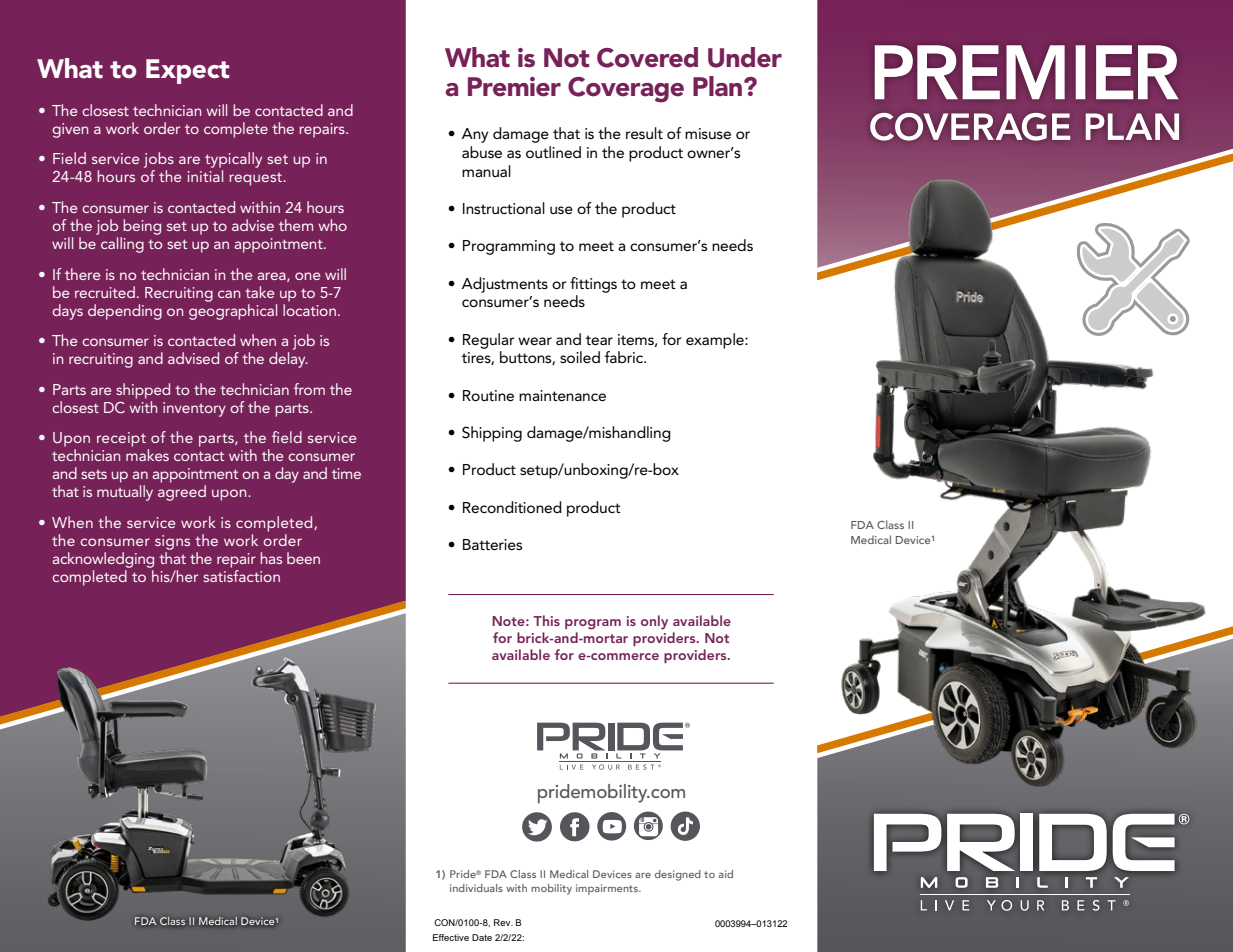 The height and width of the image is (952, 1233). I want to click on Reconditioned, so click(512, 507).
